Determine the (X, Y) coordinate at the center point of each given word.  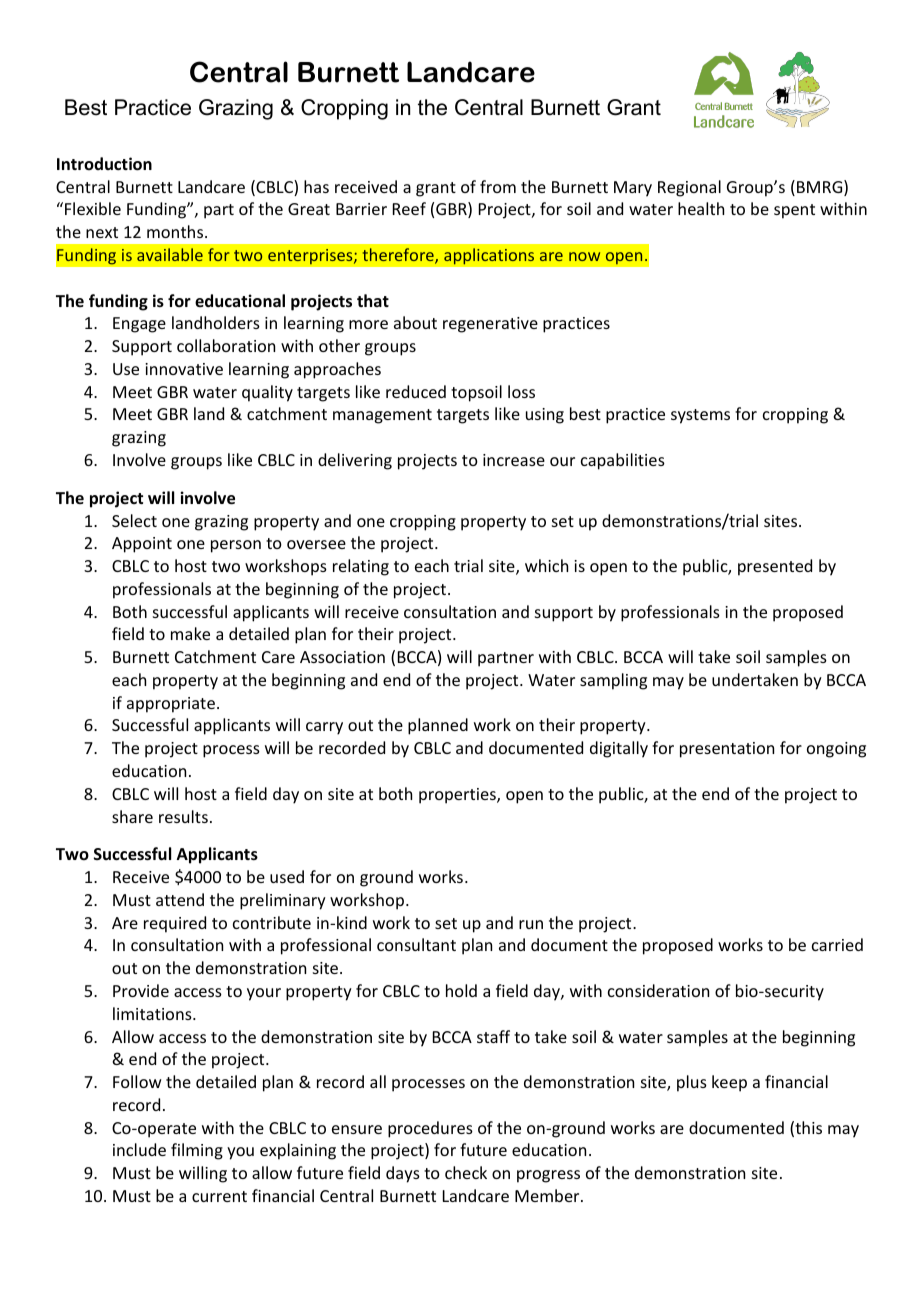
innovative (184, 369)
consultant (416, 944)
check (466, 1172)
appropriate (171, 705)
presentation (727, 750)
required (175, 924)
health (701, 208)
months (176, 231)
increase (514, 460)
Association (342, 657)
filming (197, 1151)
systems (700, 416)
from (498, 186)
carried (837, 944)
